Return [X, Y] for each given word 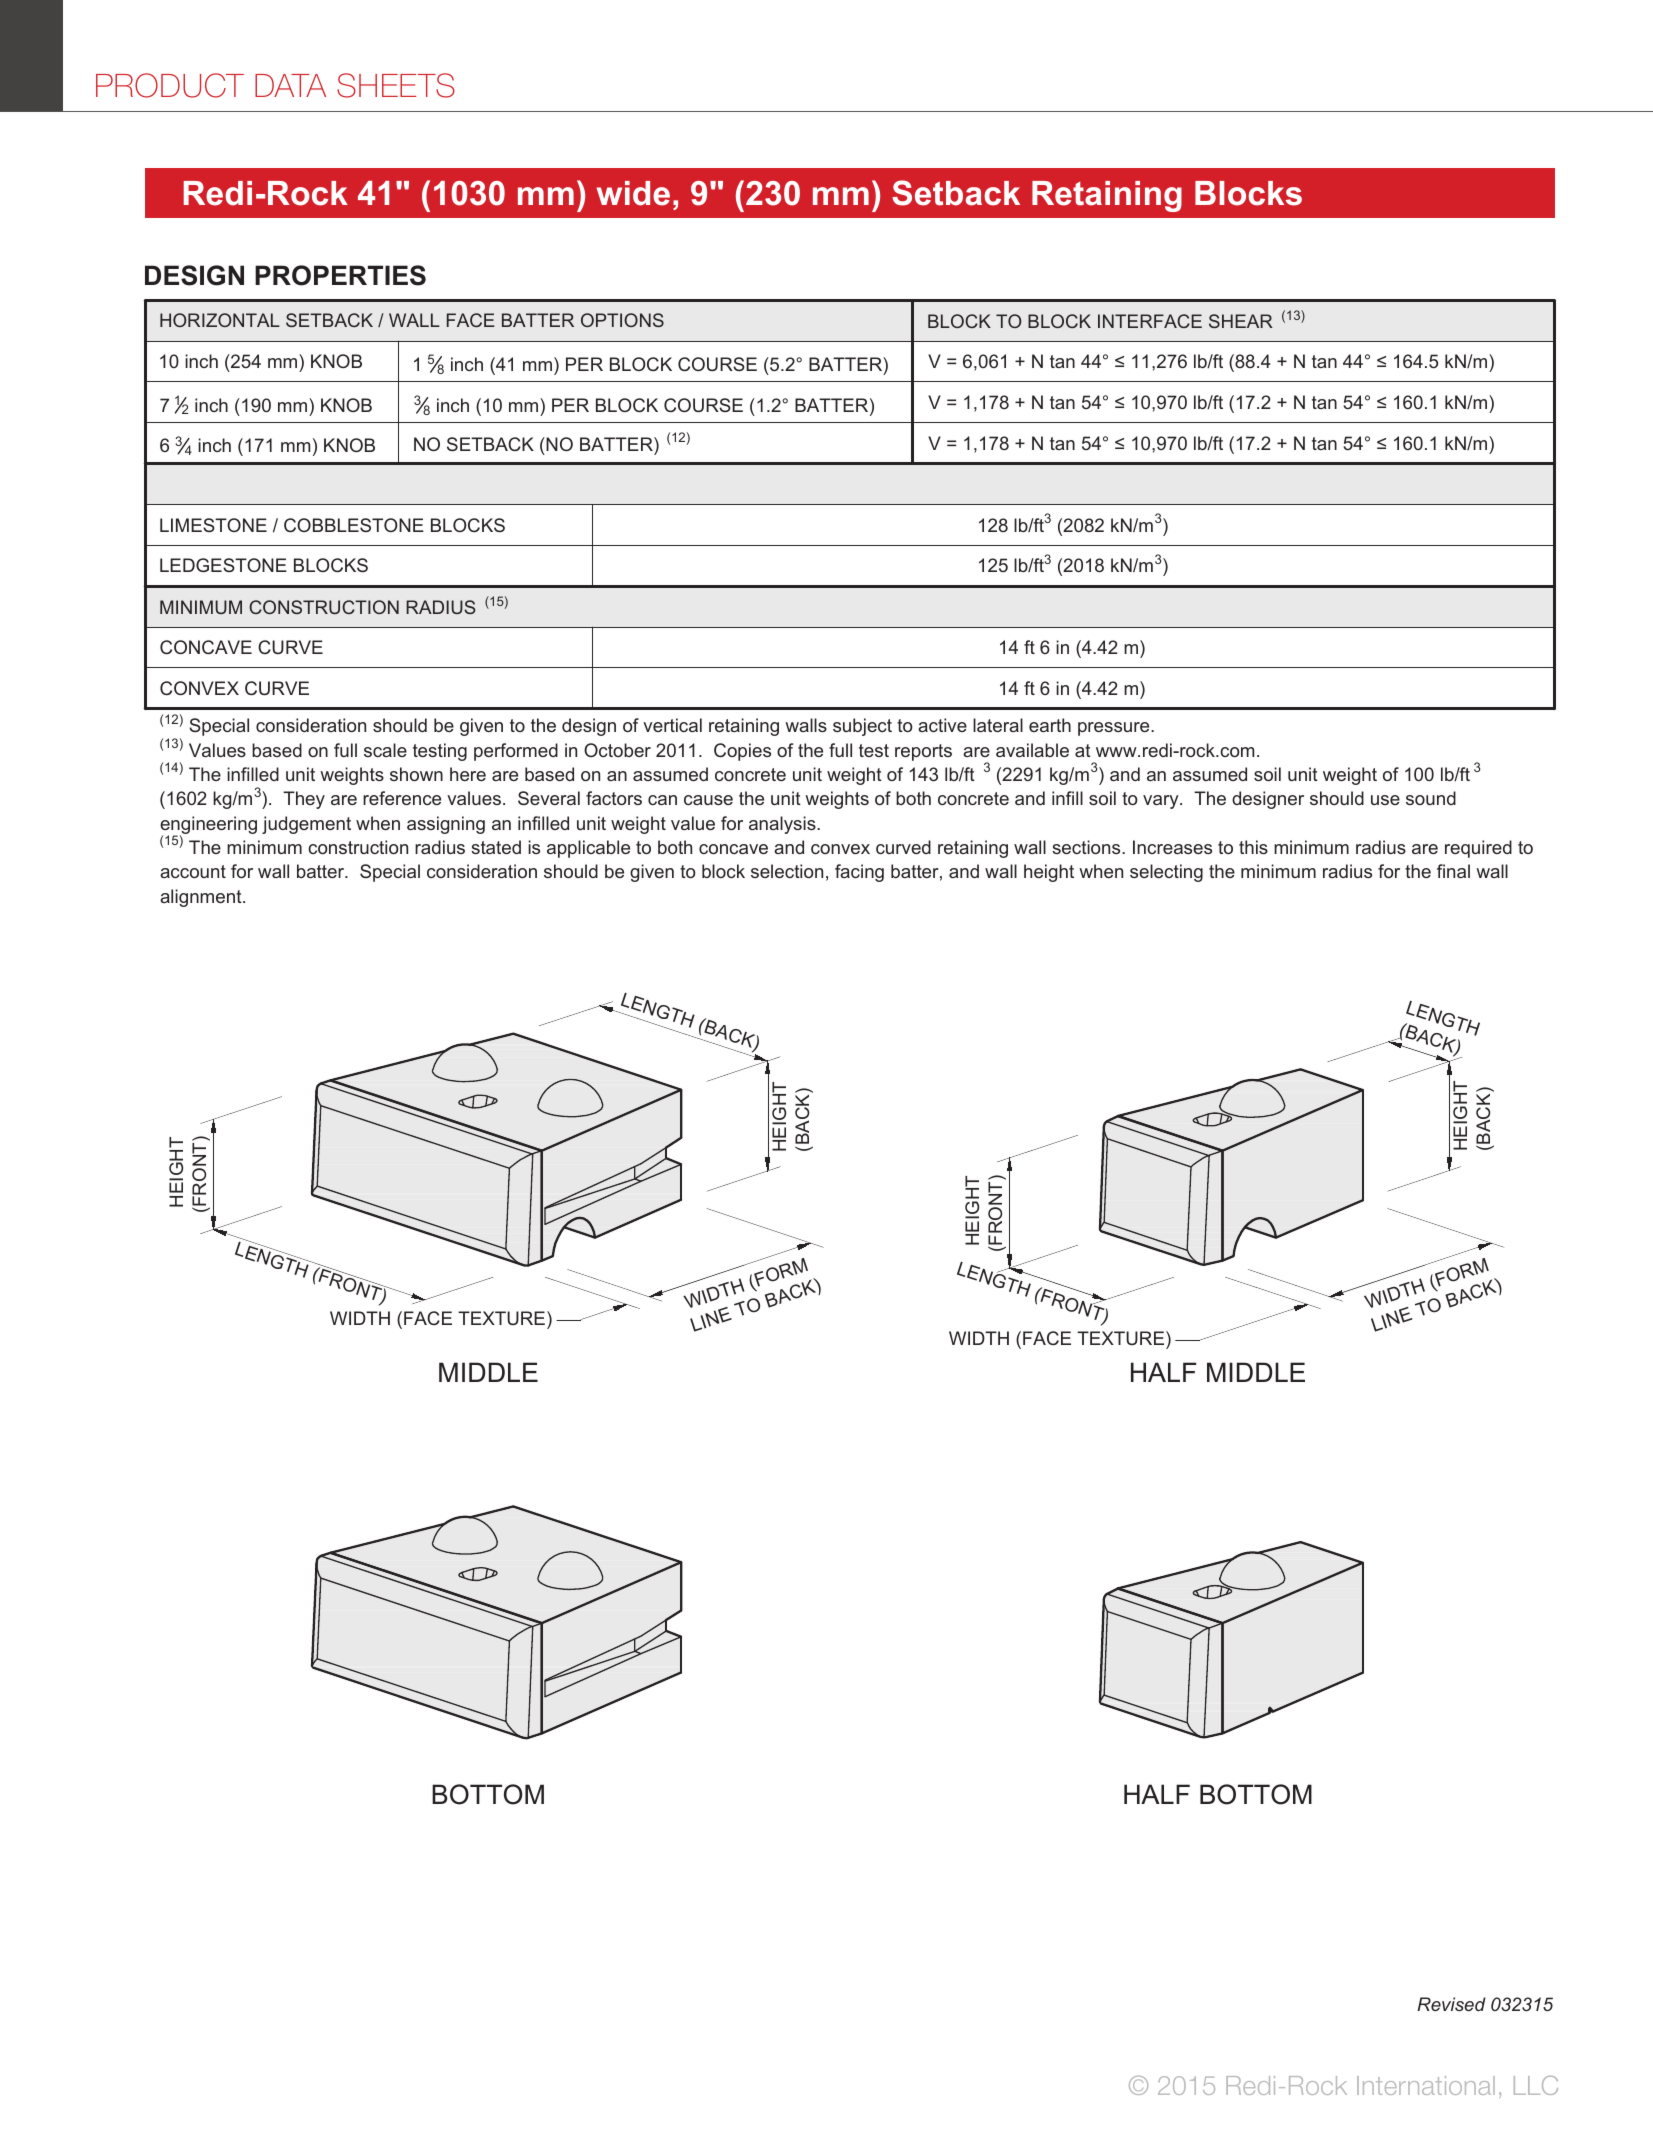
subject [862, 727]
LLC [1536, 2085]
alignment [202, 898]
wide [633, 193]
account [193, 871]
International [1426, 2085]
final [1453, 871]
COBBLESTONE [354, 525]
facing [859, 873]
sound [1431, 798]
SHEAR [1241, 321]
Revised [1451, 2004]
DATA [290, 85]
